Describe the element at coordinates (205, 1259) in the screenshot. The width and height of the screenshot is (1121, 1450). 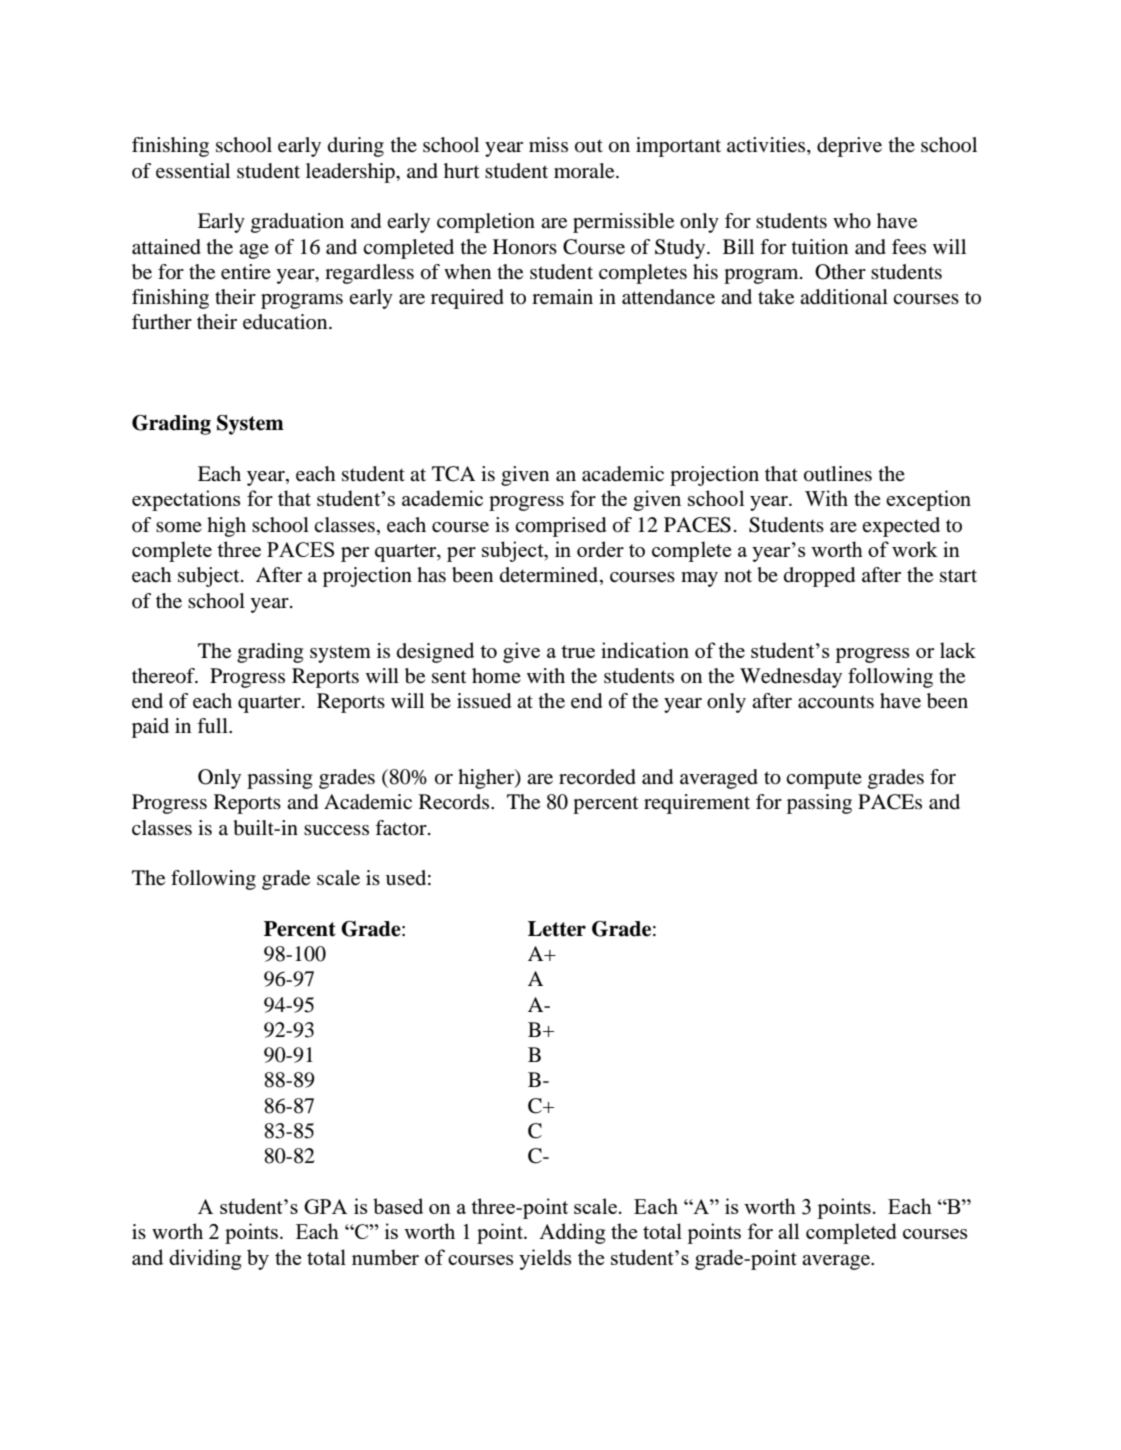
I see `dividing` at that location.
